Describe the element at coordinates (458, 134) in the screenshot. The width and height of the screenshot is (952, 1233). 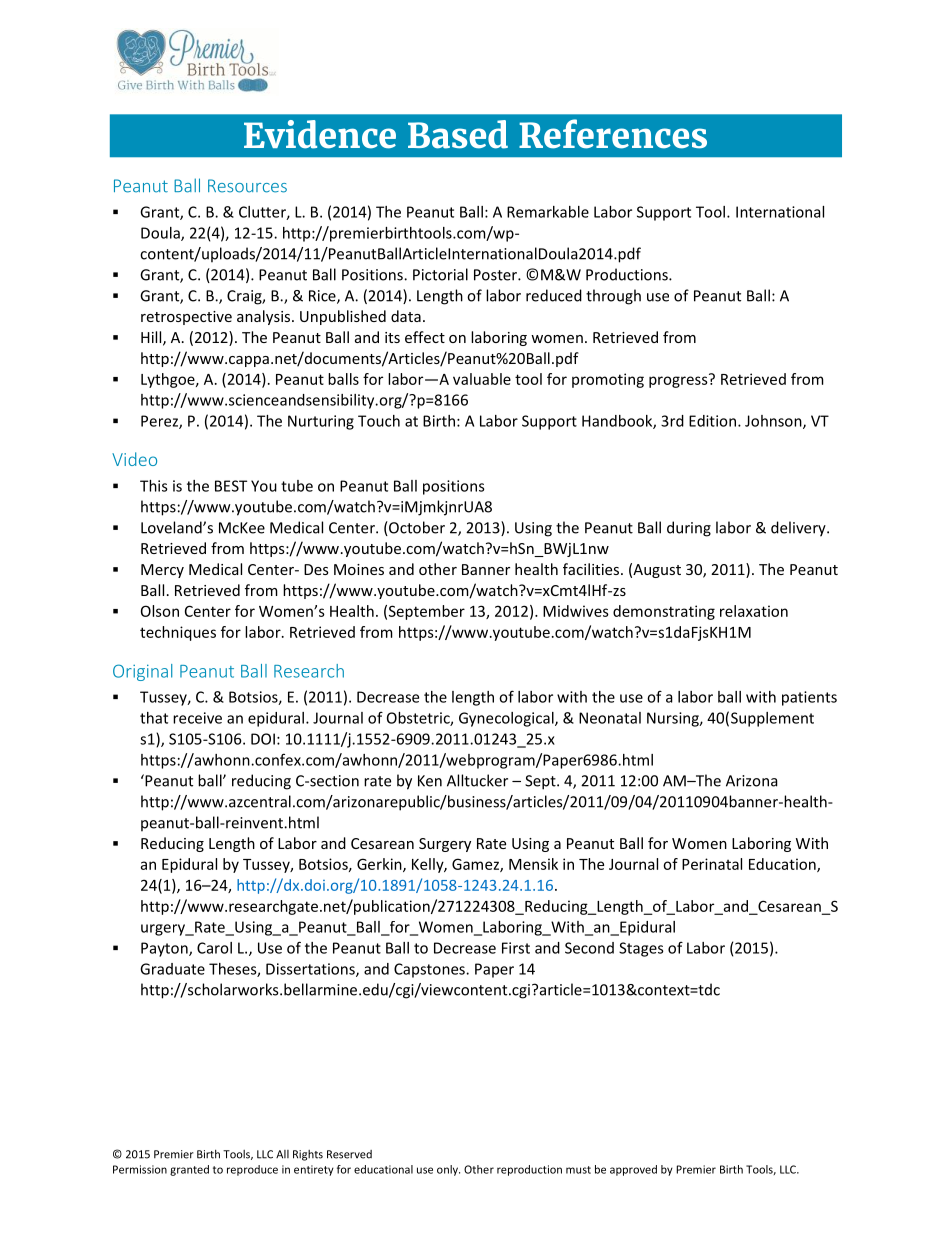
I see `Based` at that location.
